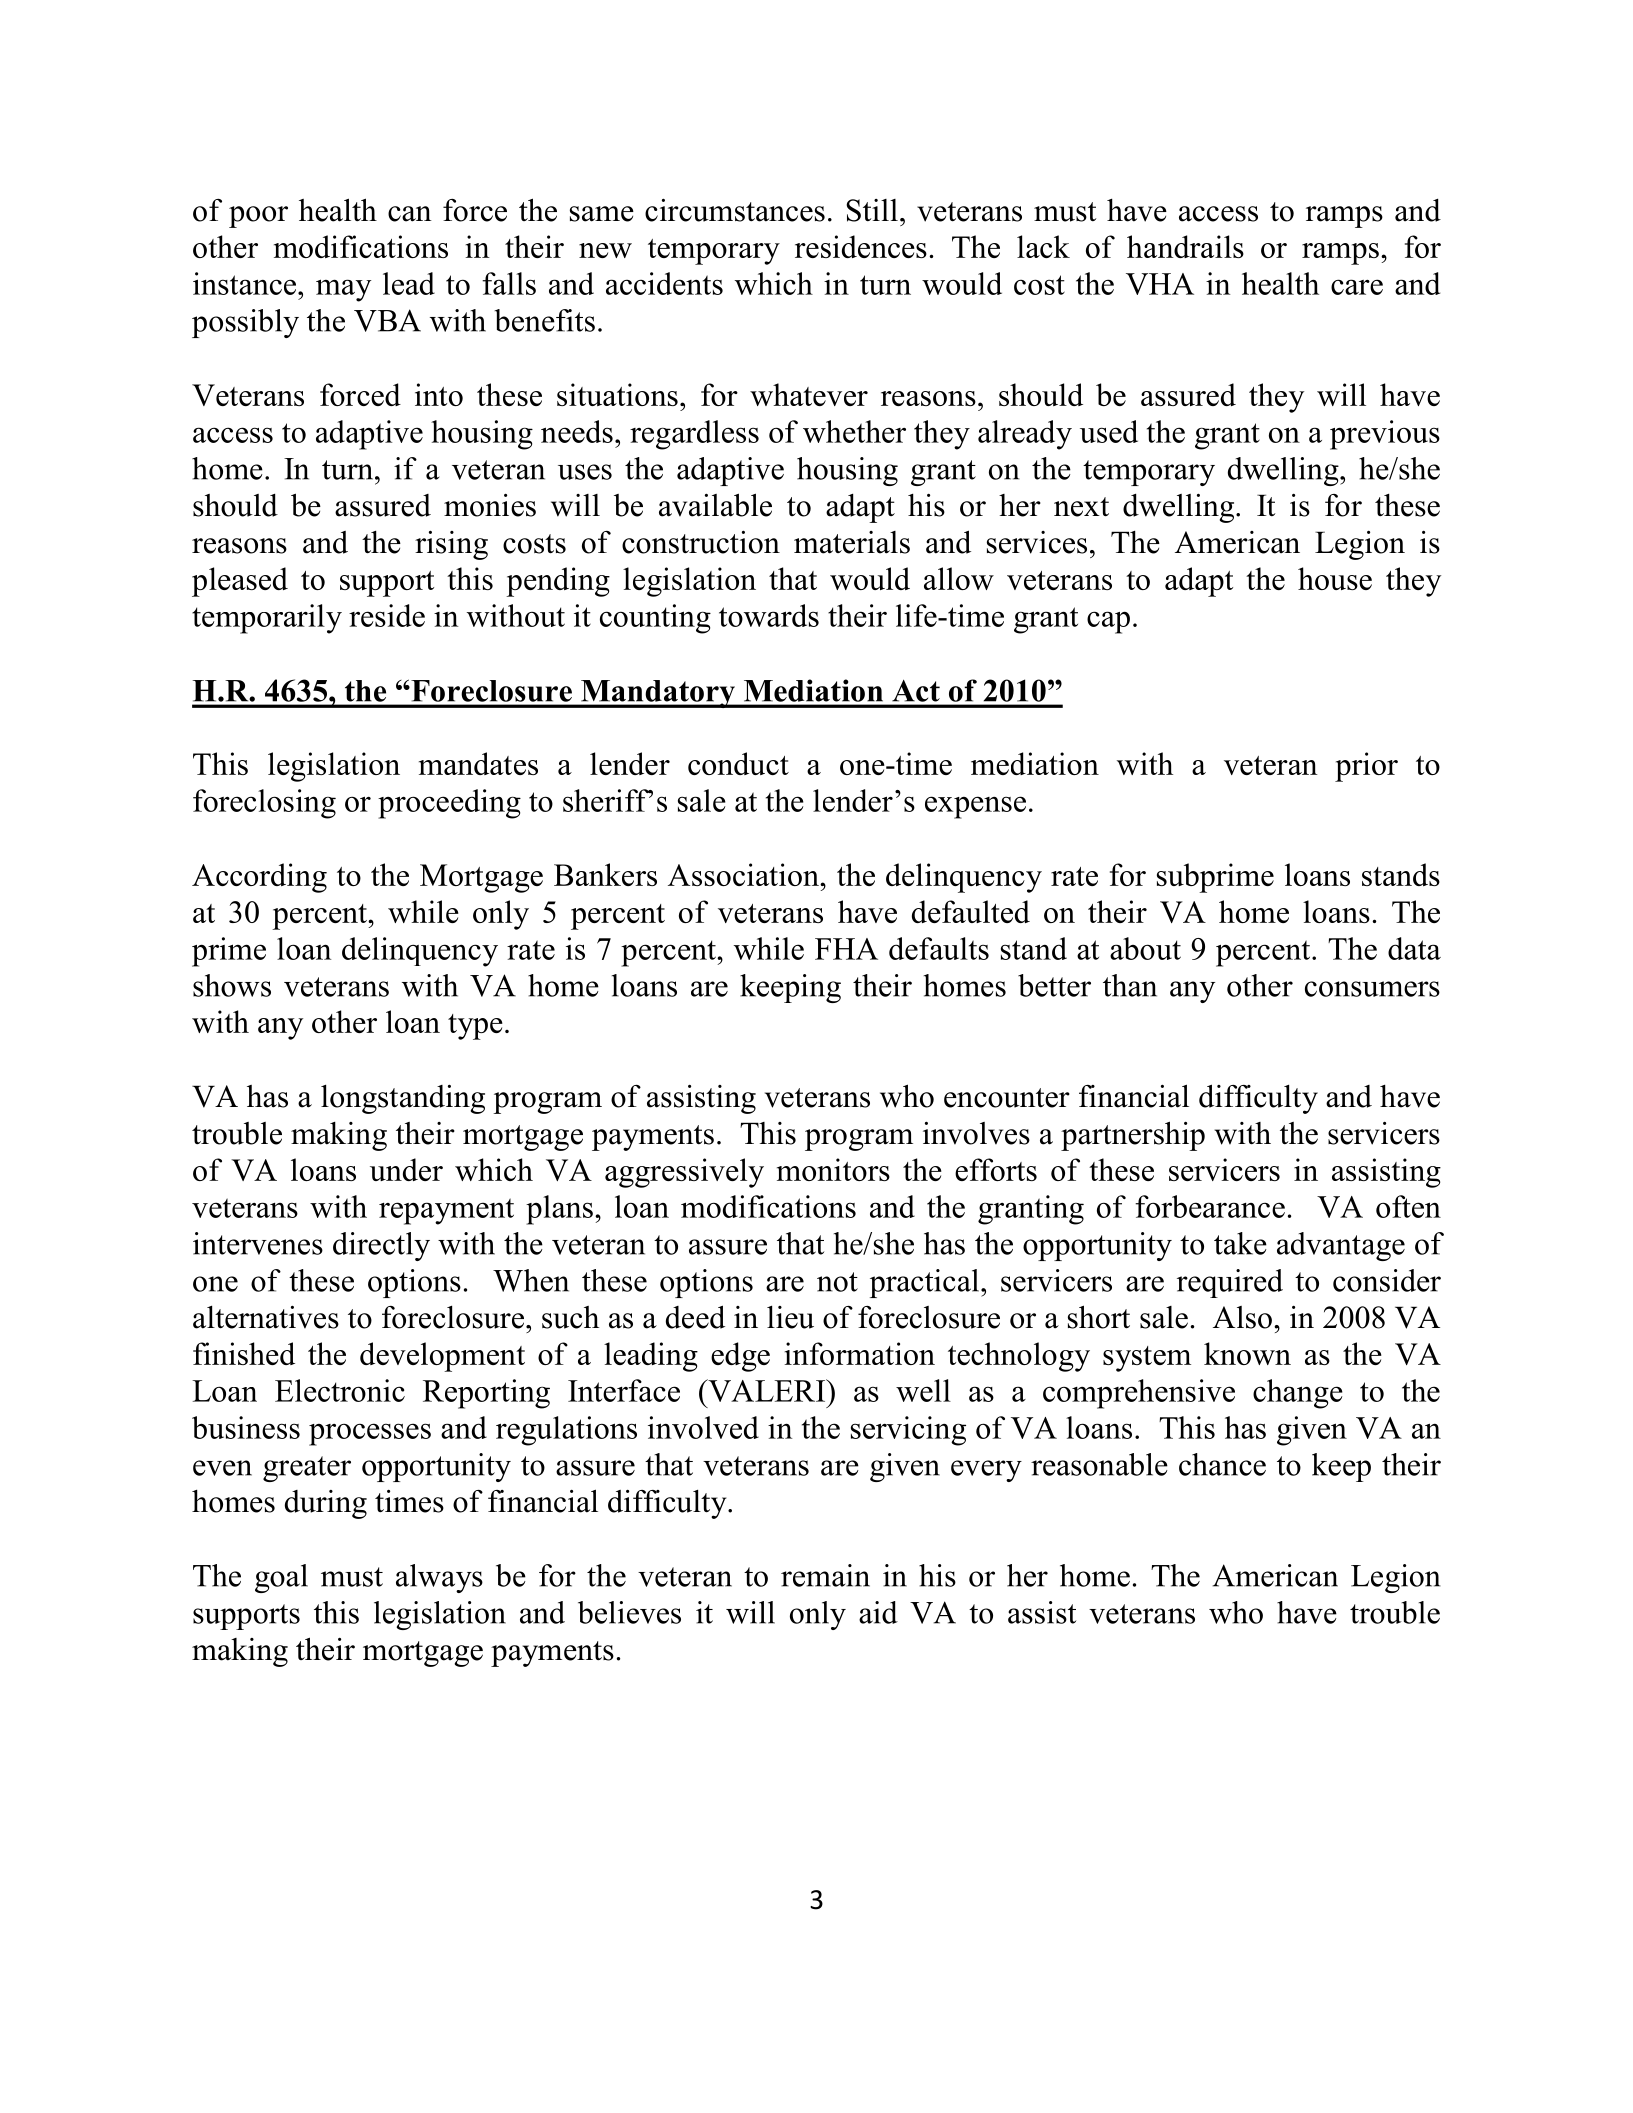 This image has width=1633, height=2113. What do you see at coordinates (833, 1169) in the image?
I see `monitors` at bounding box center [833, 1169].
